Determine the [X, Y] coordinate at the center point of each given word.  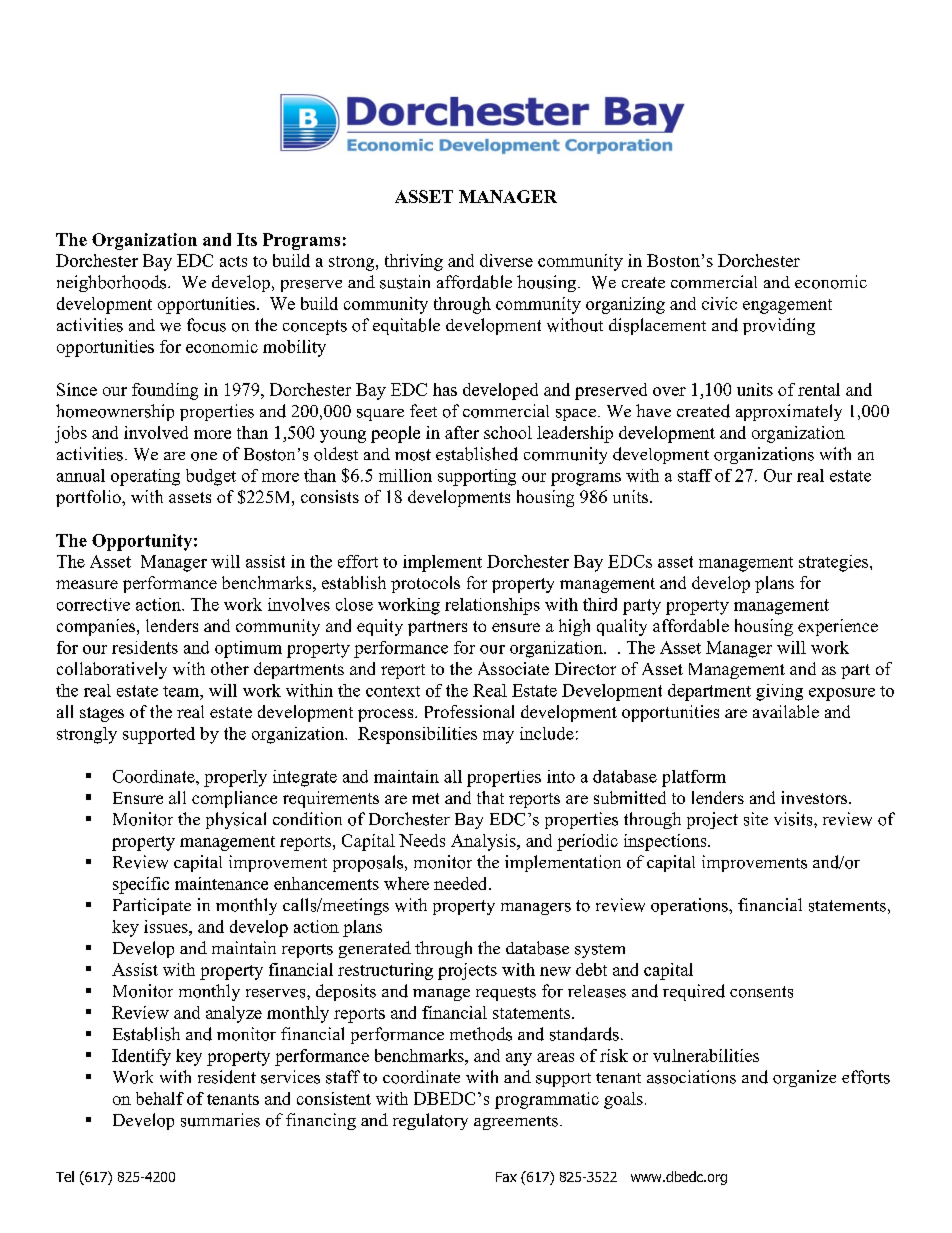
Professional [469, 711]
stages [102, 714]
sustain [405, 282]
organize [804, 1078]
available [786, 711]
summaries [220, 1120]
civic [719, 303]
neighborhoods [113, 283]
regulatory [430, 1121]
